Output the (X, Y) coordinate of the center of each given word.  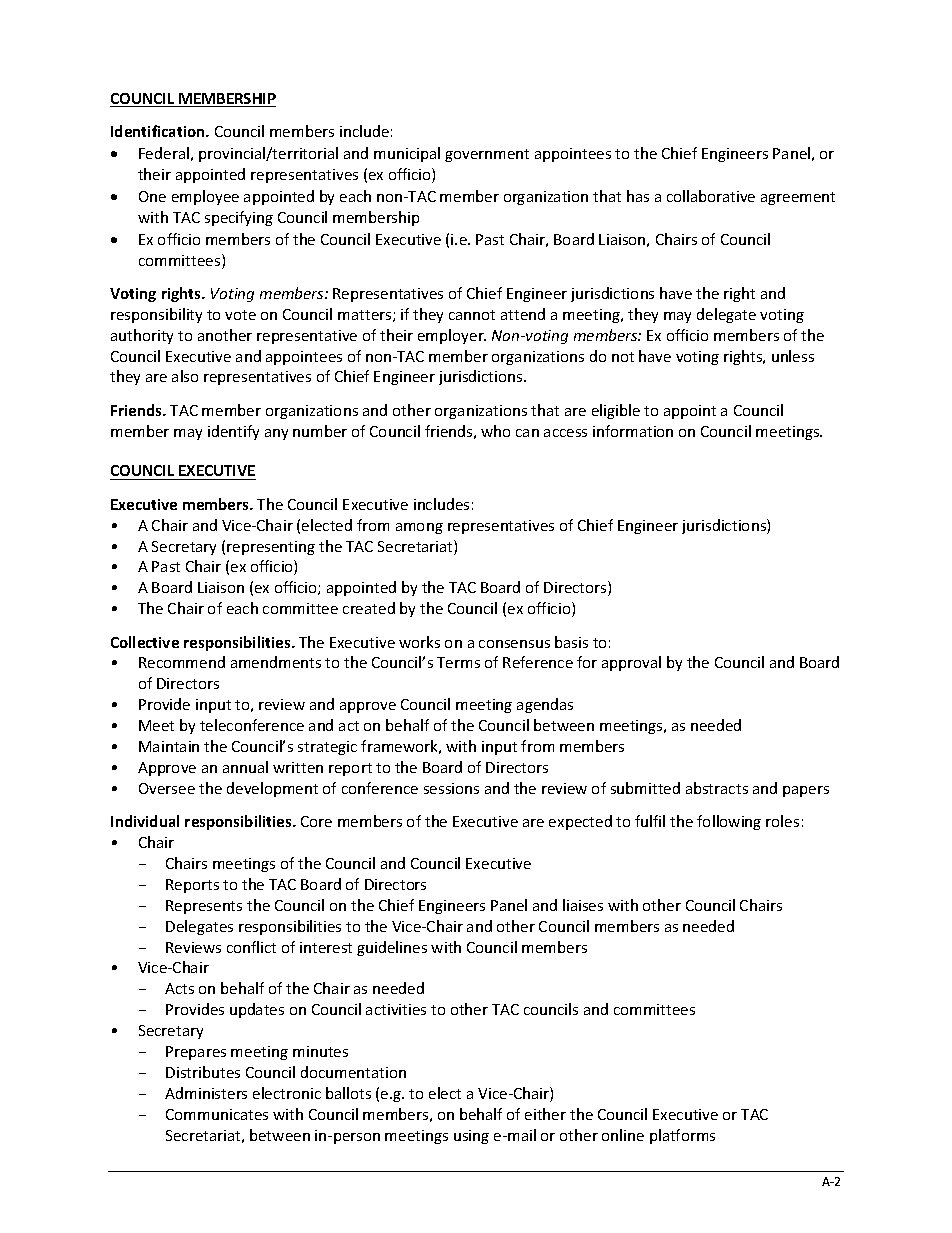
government (487, 155)
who (495, 431)
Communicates (217, 1114)
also (185, 376)
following (729, 822)
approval (631, 663)
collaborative (711, 196)
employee (205, 197)
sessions (451, 788)
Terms (458, 662)
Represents (204, 907)
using (471, 1137)
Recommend (182, 662)
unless (793, 356)
